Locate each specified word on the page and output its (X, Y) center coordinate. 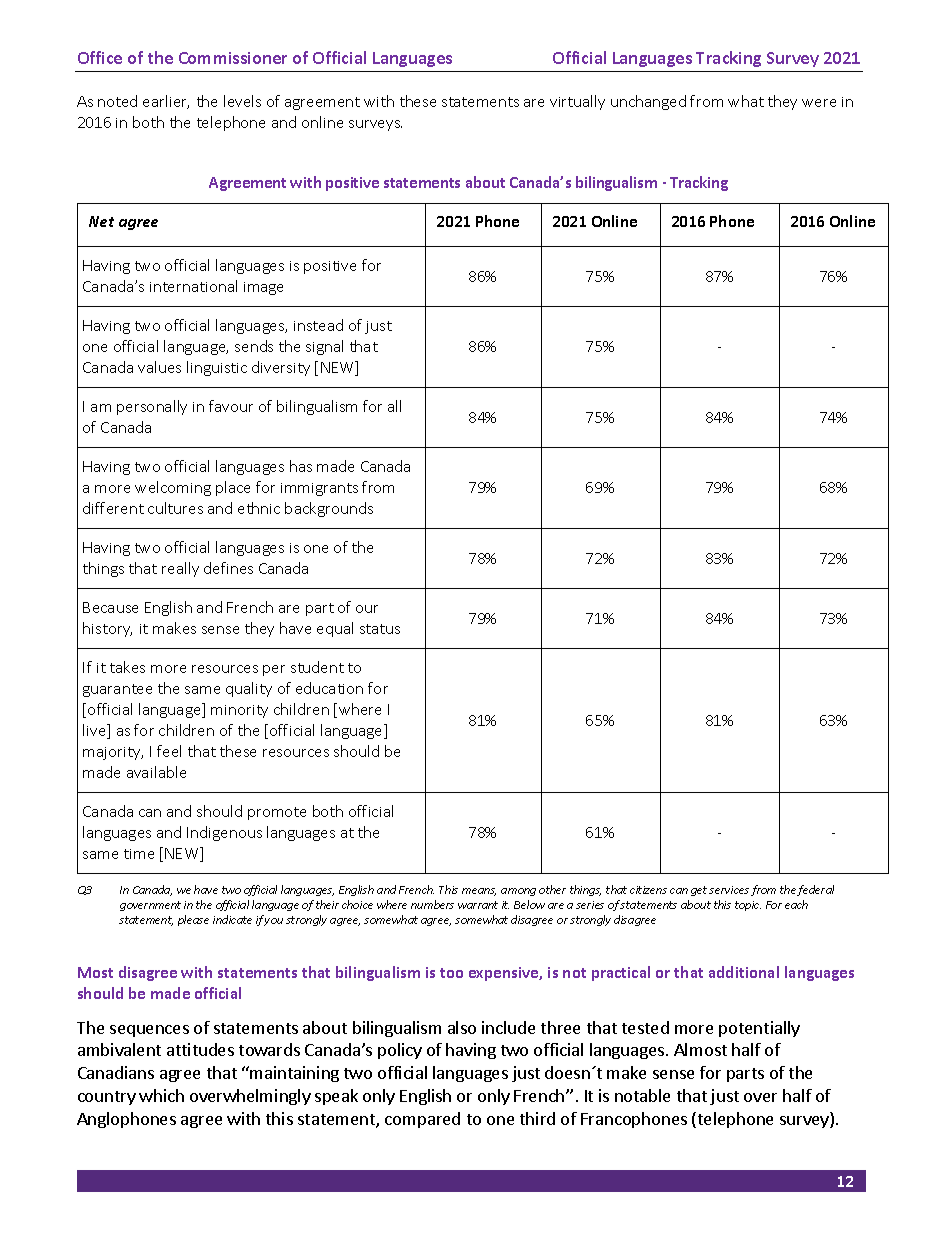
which (161, 1095)
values (159, 367)
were (819, 103)
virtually (577, 102)
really (180, 569)
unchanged (648, 102)
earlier (166, 102)
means (479, 892)
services (729, 890)
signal (324, 347)
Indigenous (224, 833)
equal (335, 629)
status (380, 629)
